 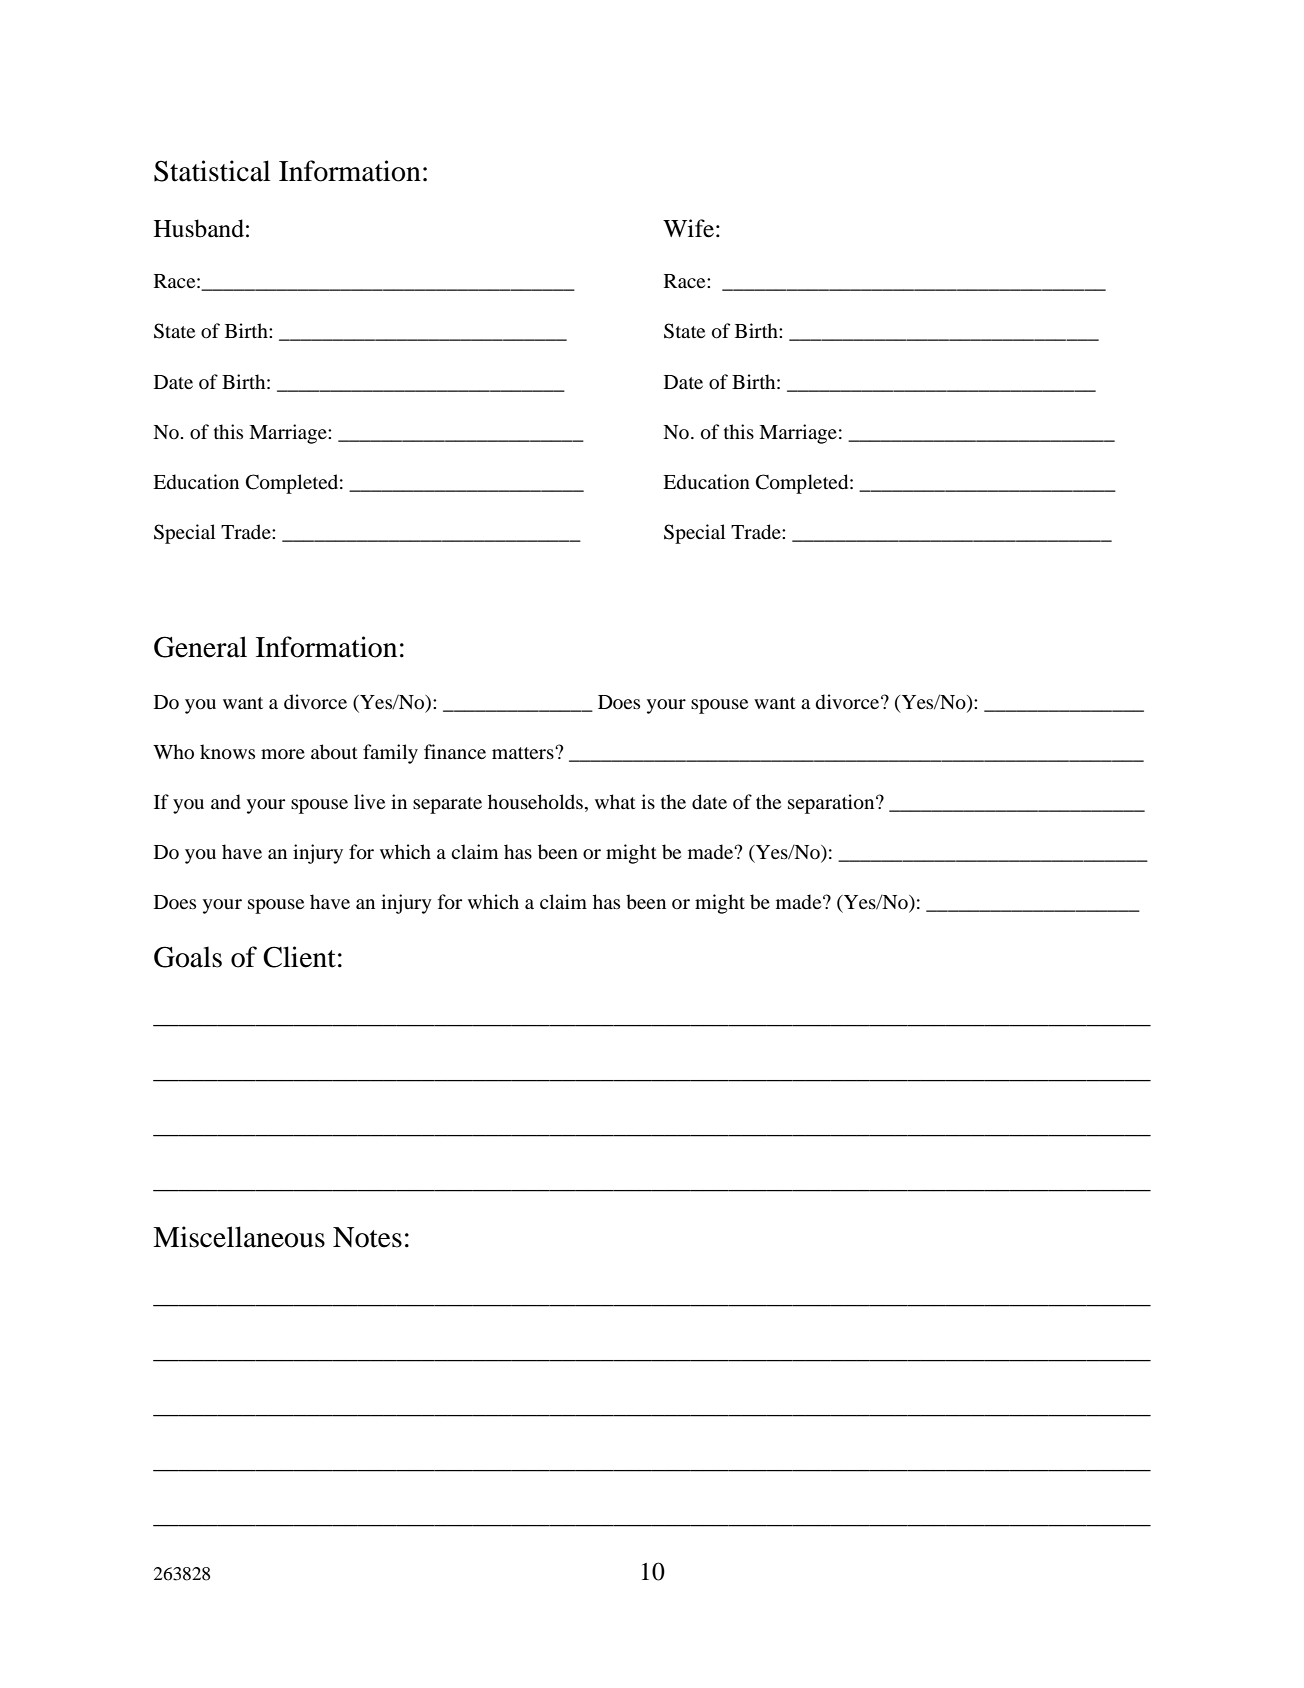 What do you see at coordinates (227, 752) in the page?
I see `knows` at bounding box center [227, 752].
